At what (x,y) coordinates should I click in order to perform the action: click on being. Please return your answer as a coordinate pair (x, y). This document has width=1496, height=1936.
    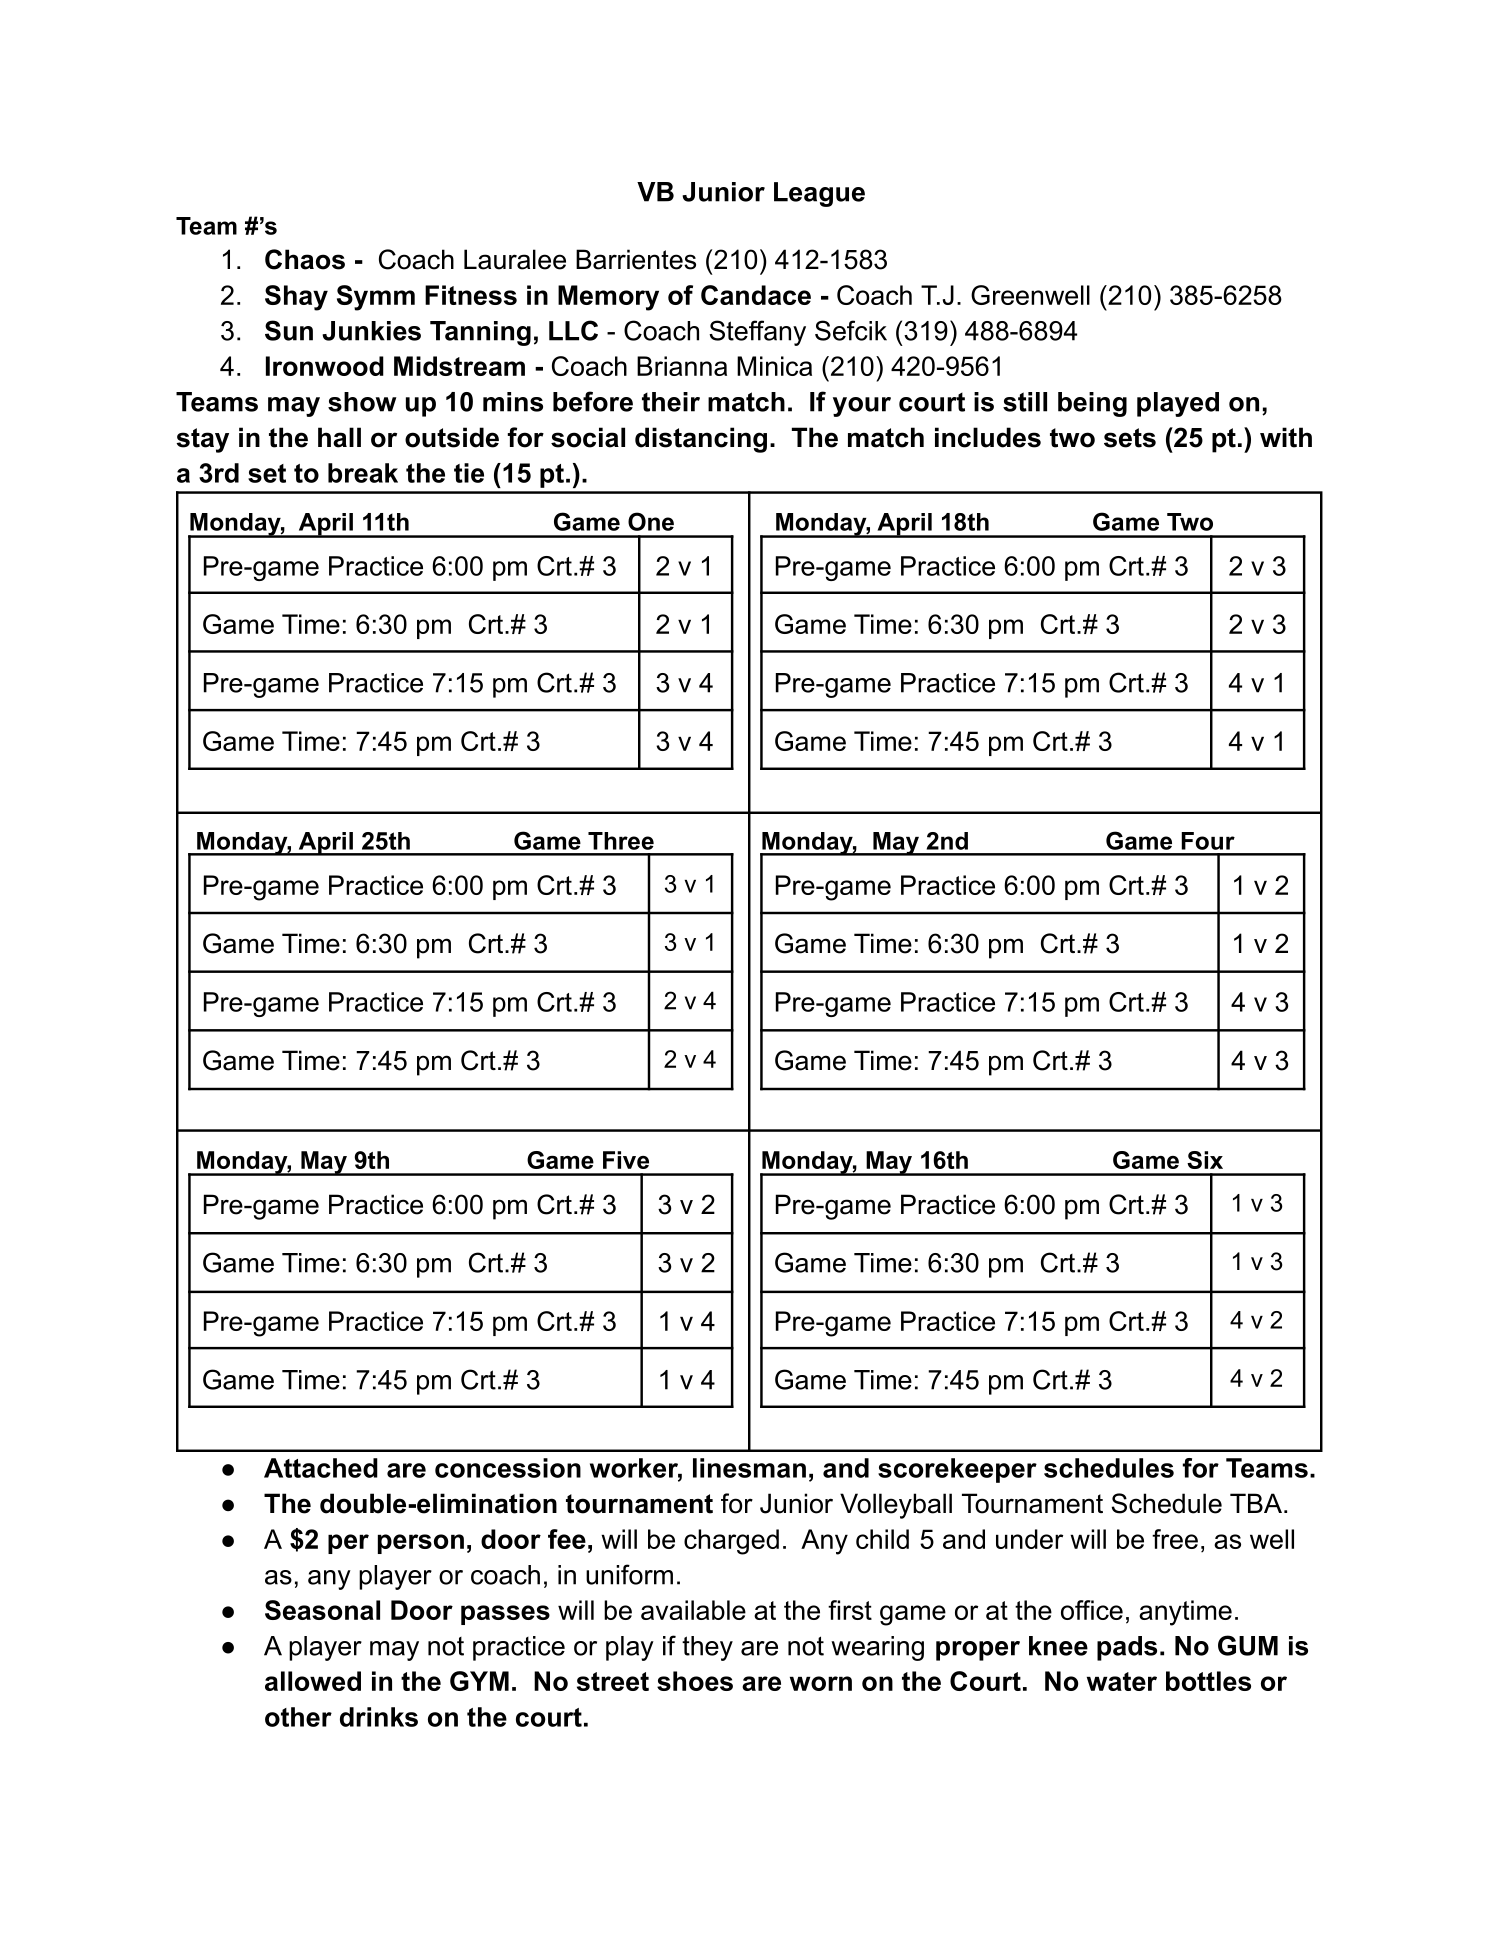
    Looking at the image, I should click on (1092, 404).
